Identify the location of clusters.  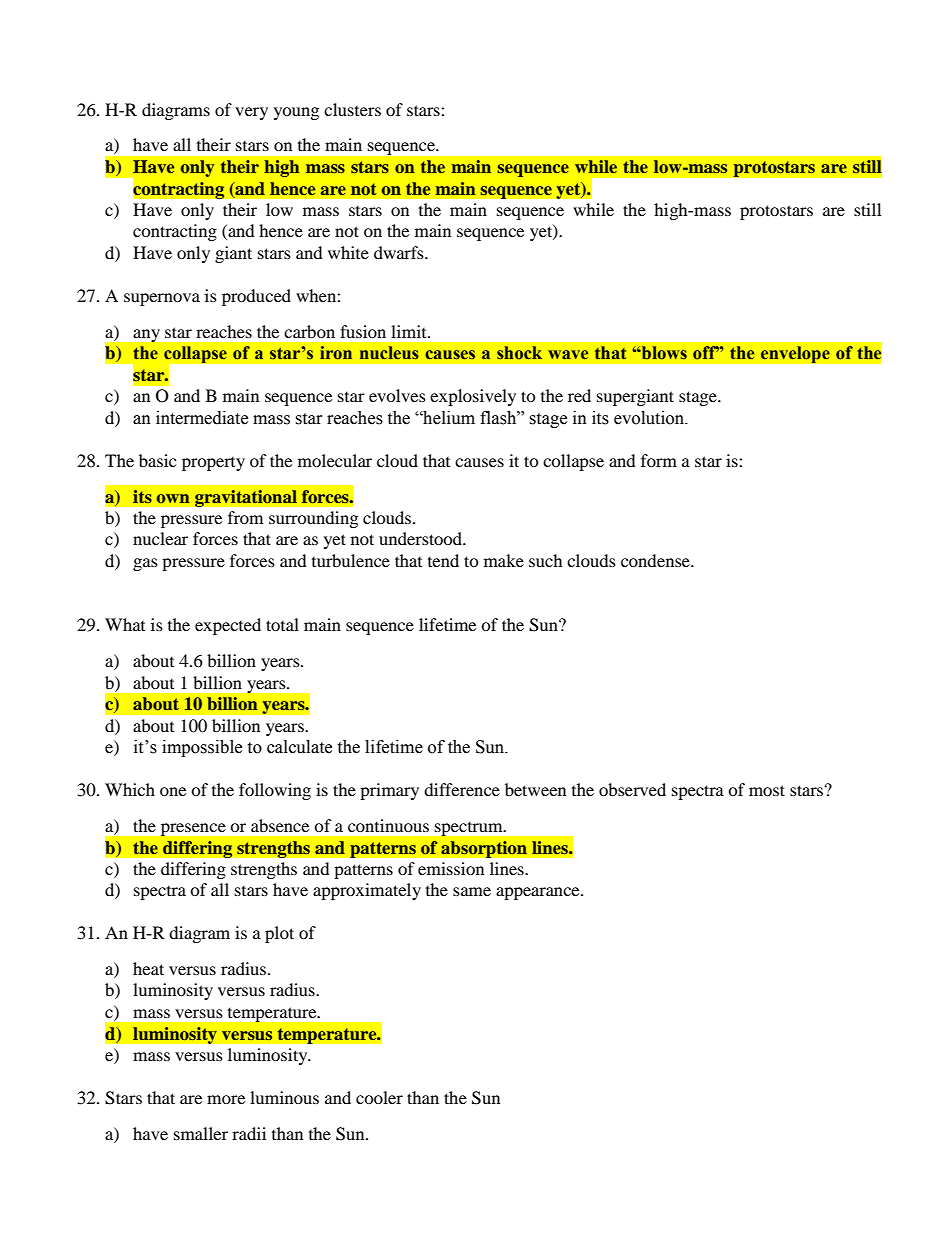
(352, 109).
